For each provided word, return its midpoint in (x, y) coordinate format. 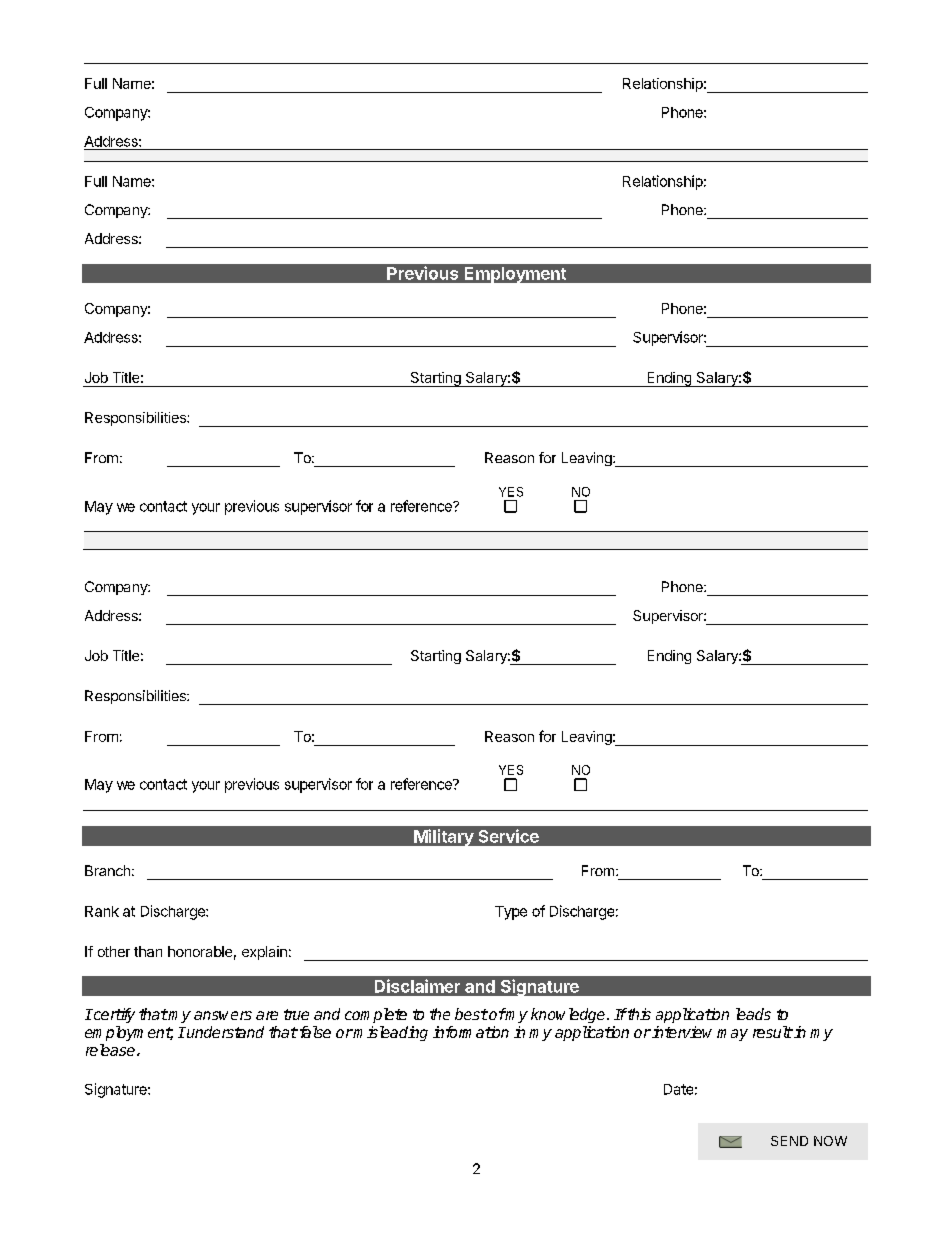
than (148, 951)
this (638, 1014)
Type (511, 913)
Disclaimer (417, 986)
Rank (102, 911)
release (110, 1050)
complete (376, 1015)
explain (264, 953)
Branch (107, 870)
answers (223, 1015)
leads (753, 1014)
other (114, 951)
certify (113, 1015)
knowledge (568, 1015)
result (773, 1032)
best (471, 1014)
